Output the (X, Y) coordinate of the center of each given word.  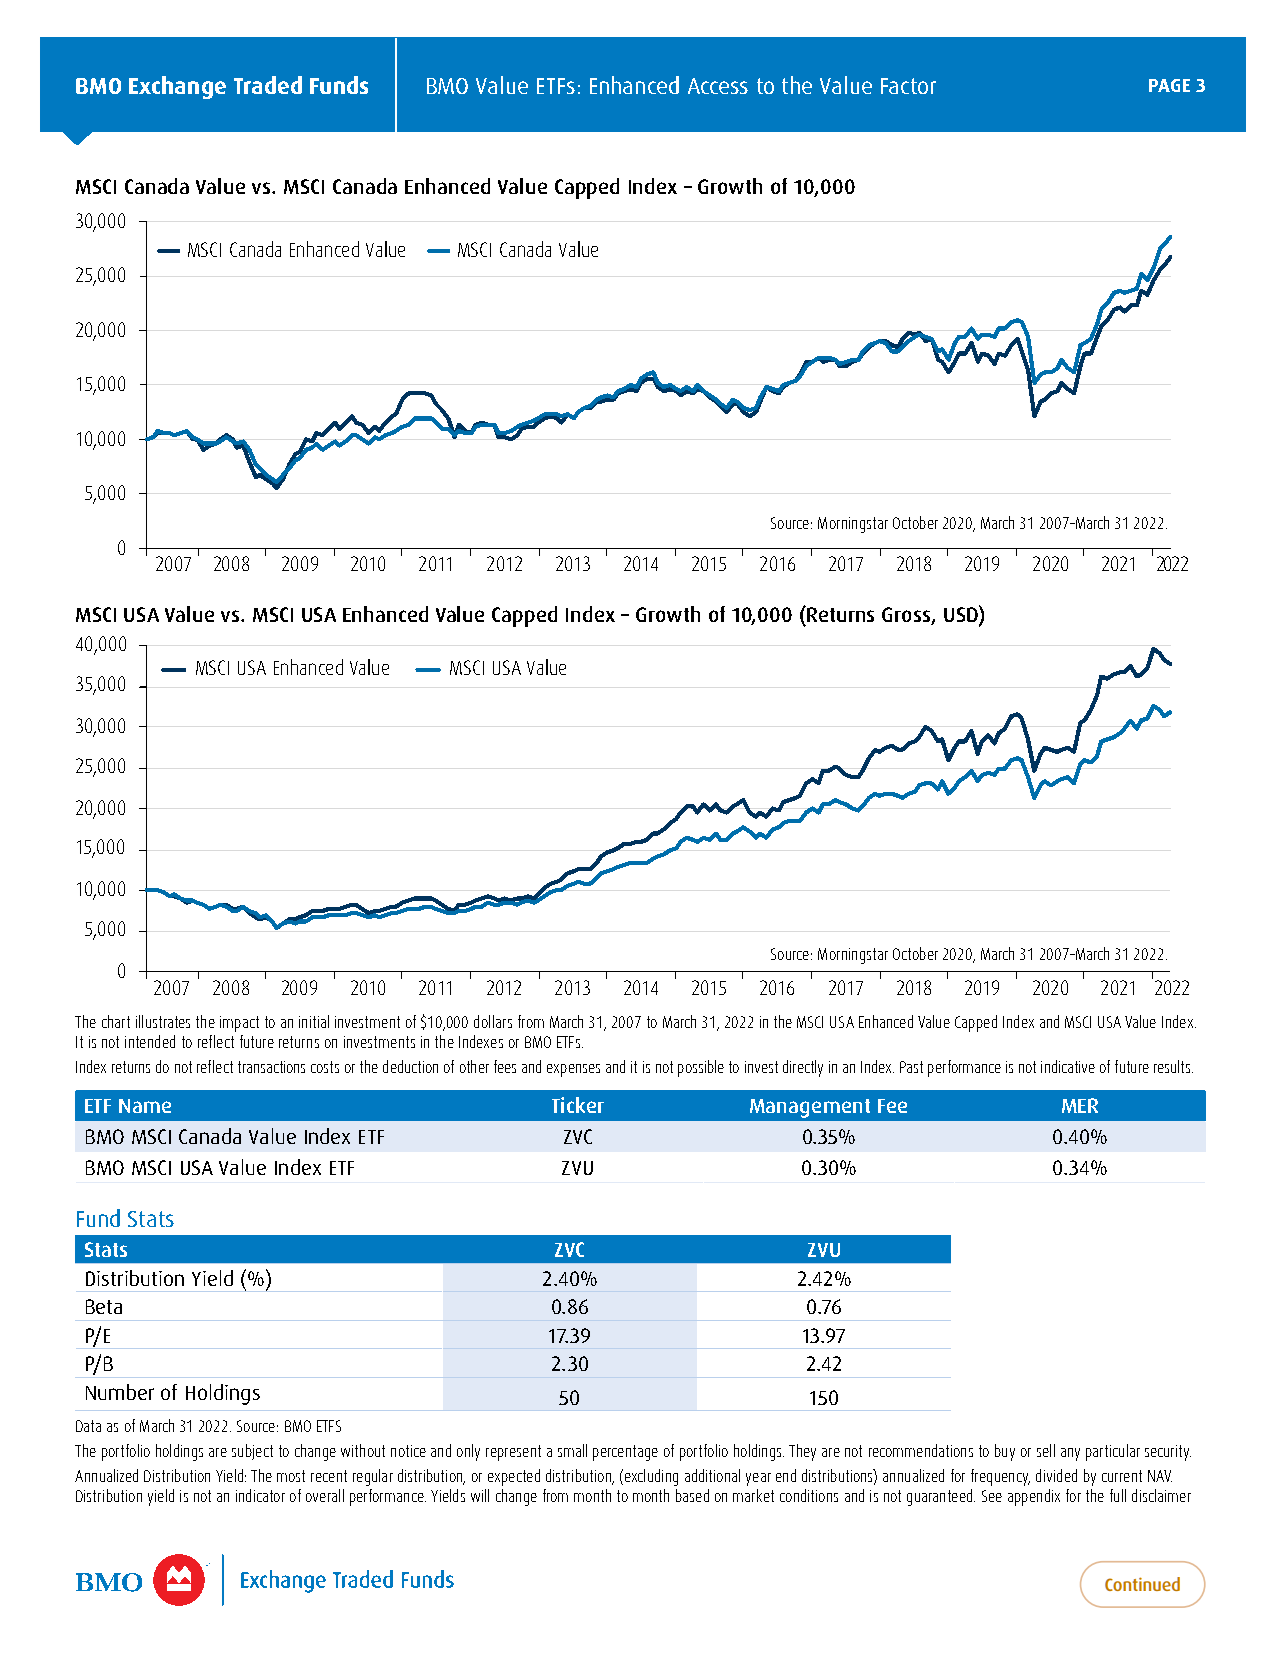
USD (962, 615)
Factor (908, 86)
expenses (573, 1070)
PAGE (1169, 85)
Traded (268, 85)
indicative (1068, 1066)
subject (252, 1452)
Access (718, 86)
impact (239, 1024)
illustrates (163, 1021)
